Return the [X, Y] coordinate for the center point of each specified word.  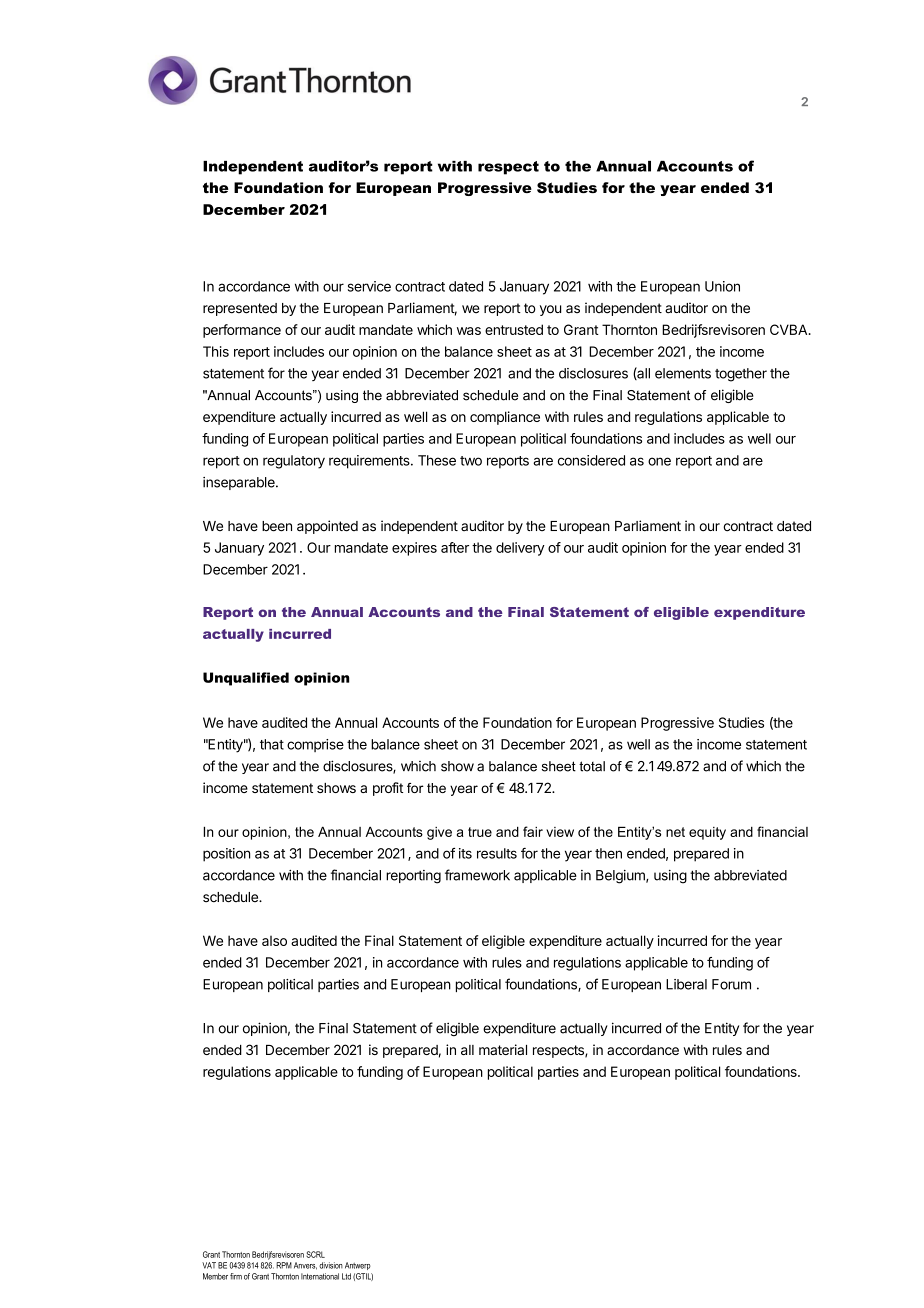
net [675, 832]
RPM [284, 1265]
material [503, 1049]
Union [722, 286]
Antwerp [358, 1266]
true [480, 832]
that [272, 744]
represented [240, 309]
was [469, 331]
